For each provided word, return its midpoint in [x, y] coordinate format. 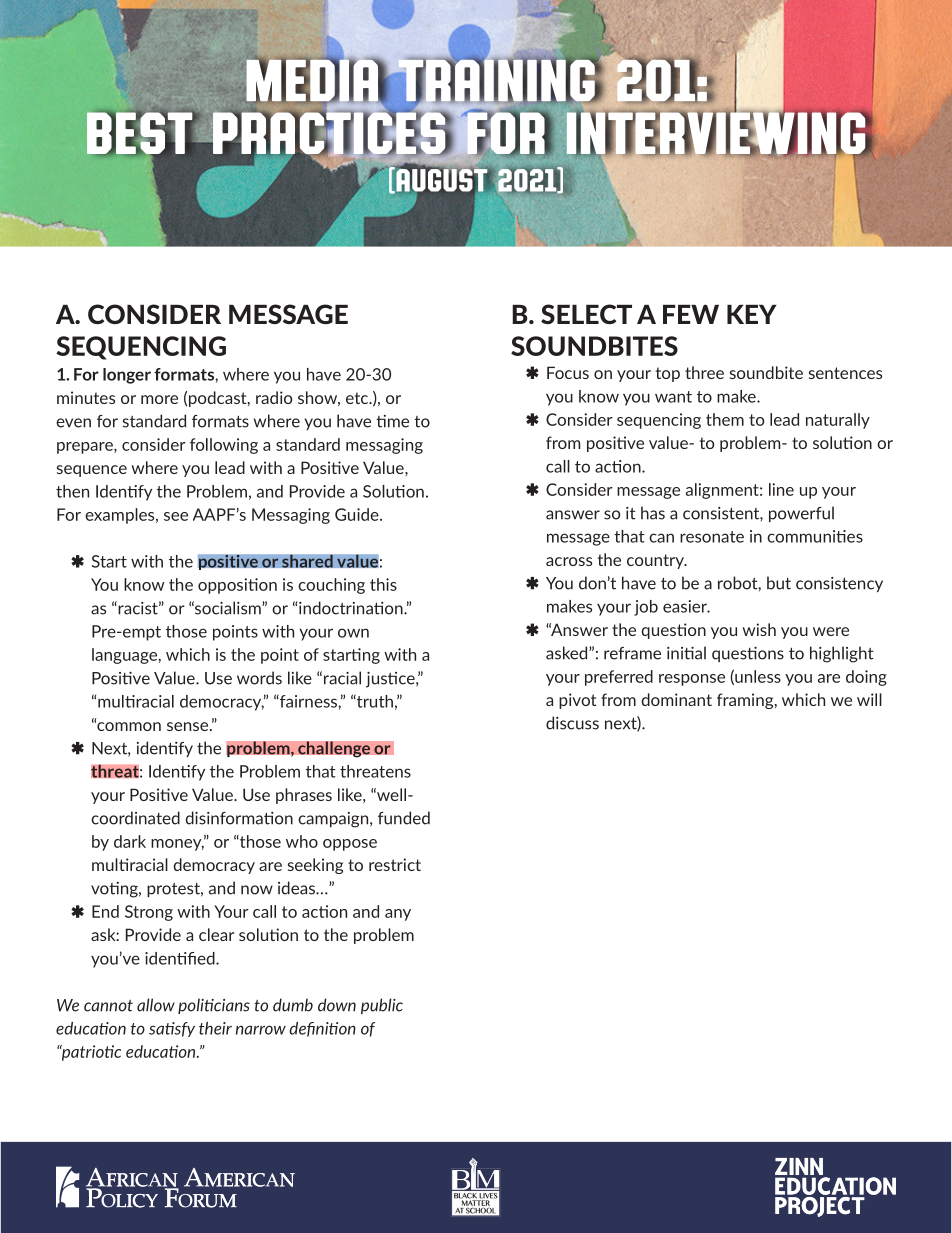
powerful [801, 514]
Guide [358, 514]
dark [130, 841]
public [382, 1006]
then [72, 491]
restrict [395, 864]
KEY [752, 314]
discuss [572, 723]
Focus [568, 372]
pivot [577, 701]
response [692, 680]
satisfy [172, 1029]
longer [127, 376]
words [259, 678]
